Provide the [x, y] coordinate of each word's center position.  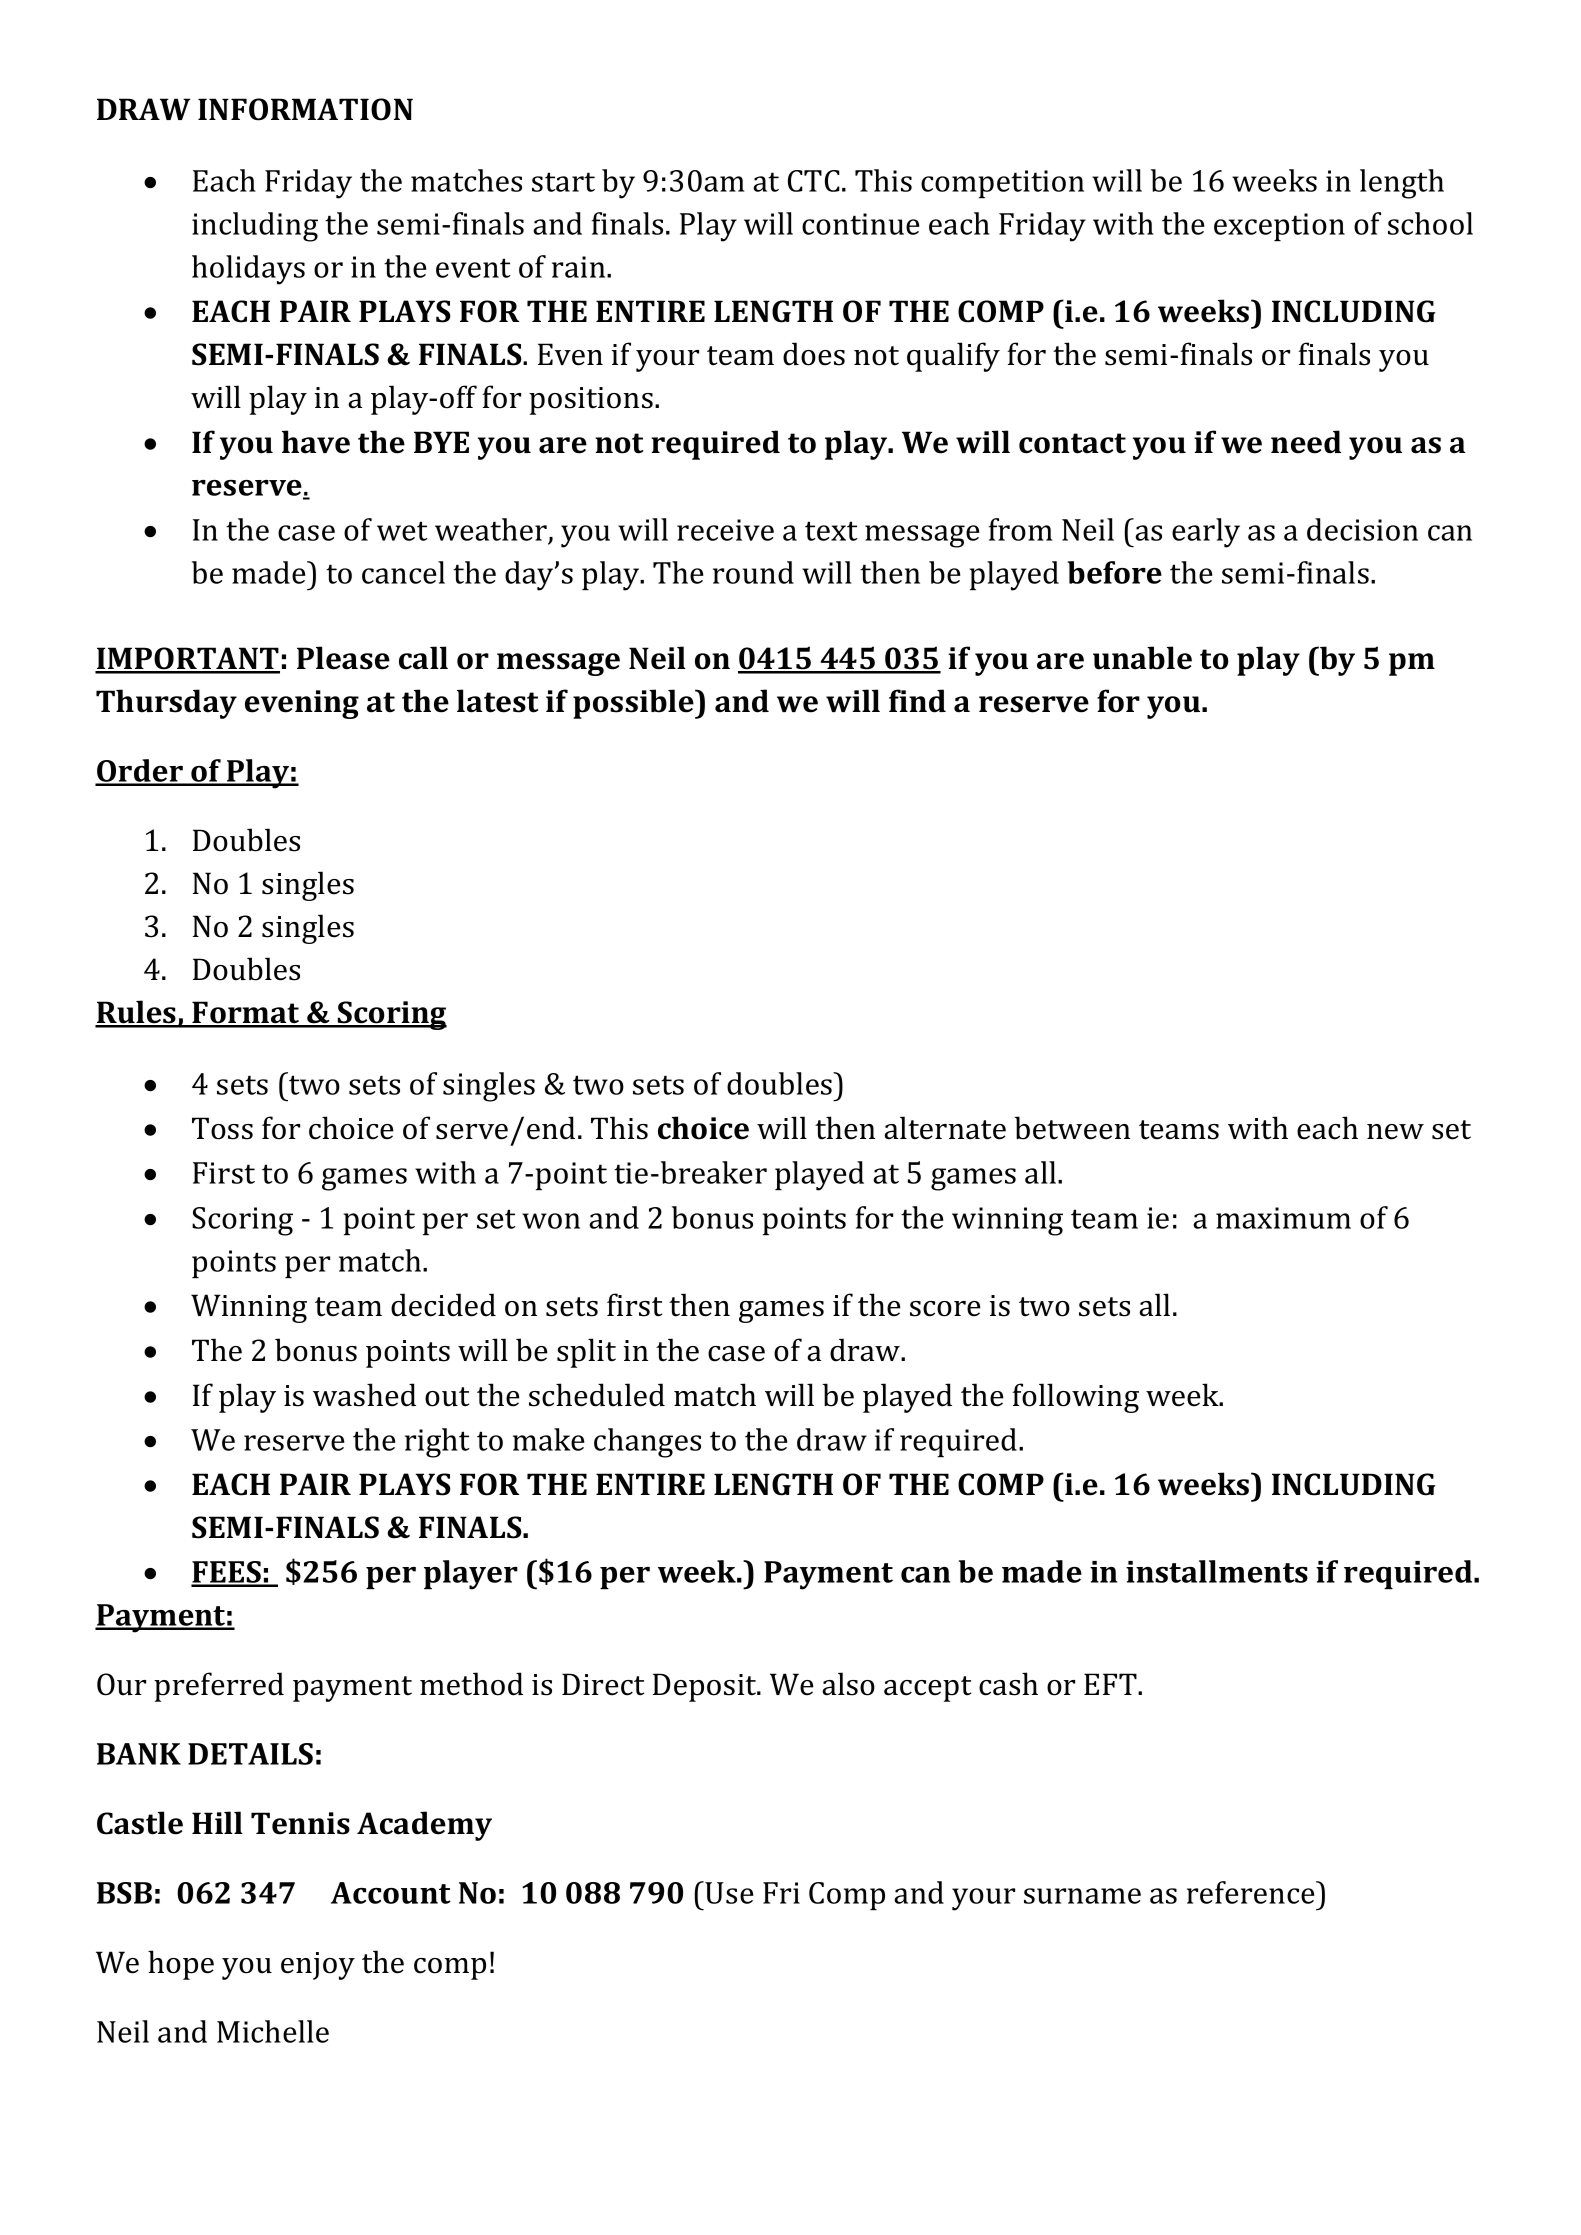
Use [728, 1892]
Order [140, 772]
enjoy [318, 1966]
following [1075, 1398]
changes [647, 1443]
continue [861, 224]
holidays [248, 270]
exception [1279, 227]
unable [1142, 658]
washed [364, 1395]
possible [634, 704]
